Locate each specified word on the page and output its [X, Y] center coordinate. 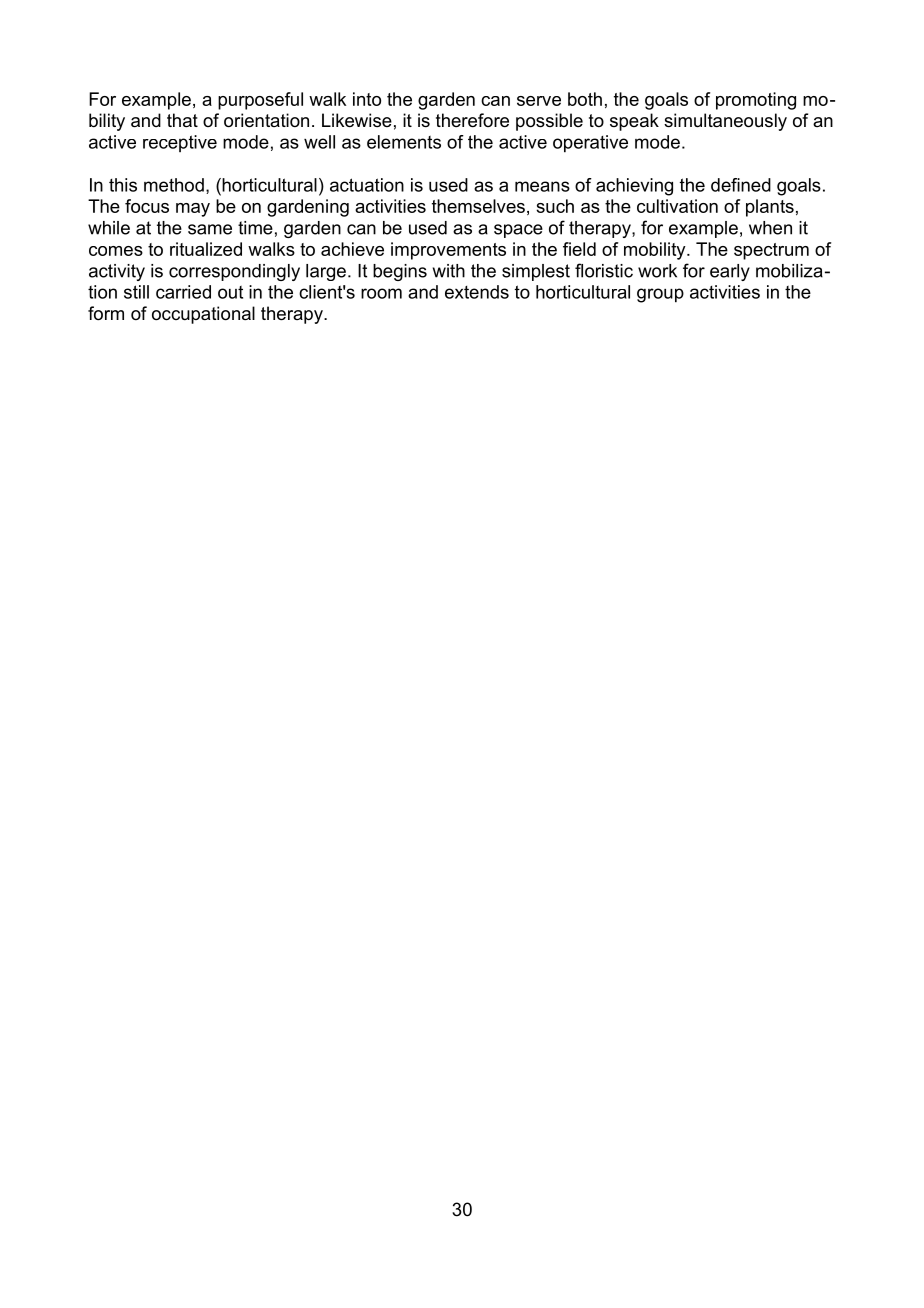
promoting [756, 101]
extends [477, 292]
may [193, 210]
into [367, 99]
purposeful [260, 101]
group [660, 295]
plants [770, 208]
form [106, 313]
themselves [478, 206]
